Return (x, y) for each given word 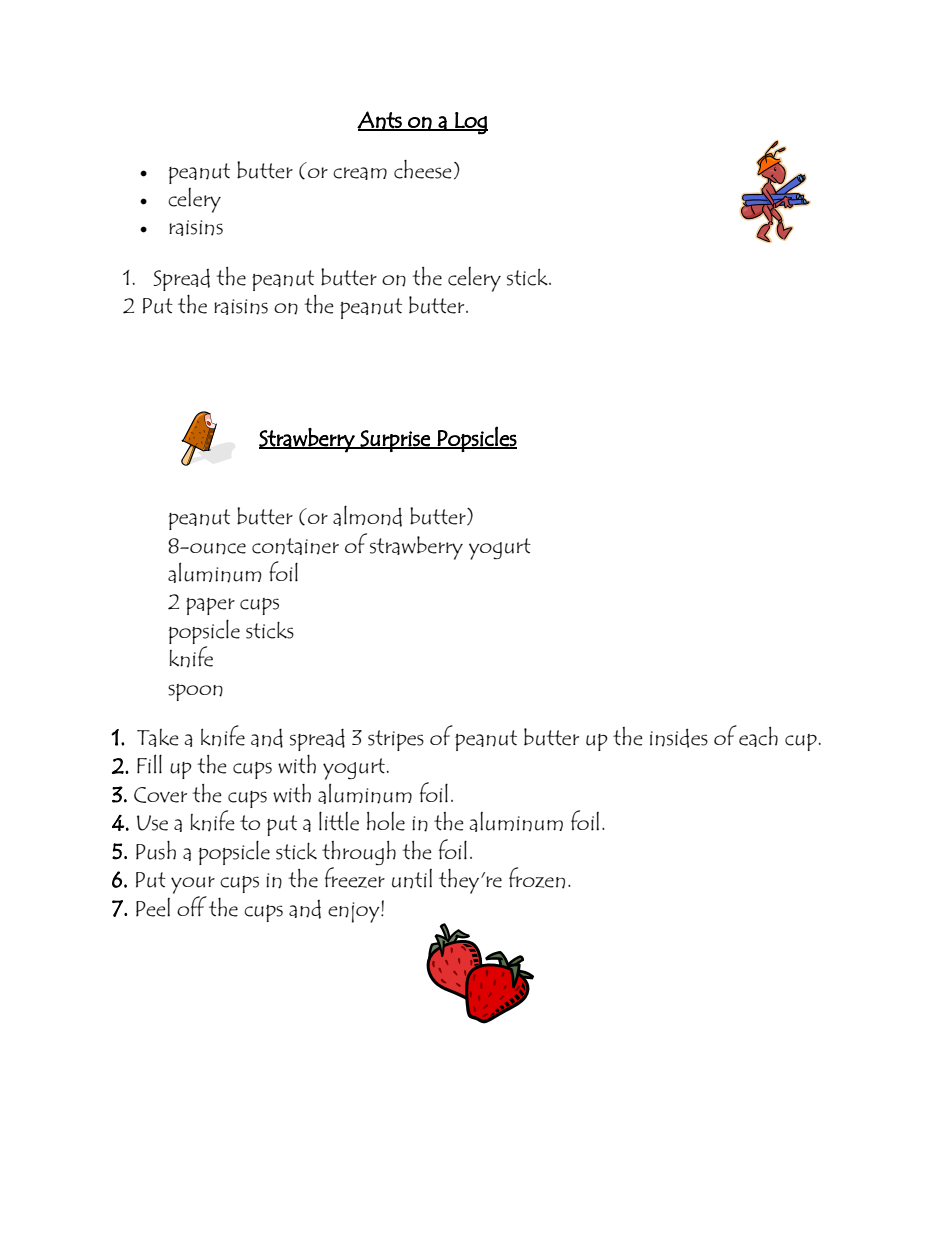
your (193, 885)
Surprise (395, 441)
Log (470, 123)
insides (679, 738)
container (295, 546)
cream (360, 173)
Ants (380, 121)
